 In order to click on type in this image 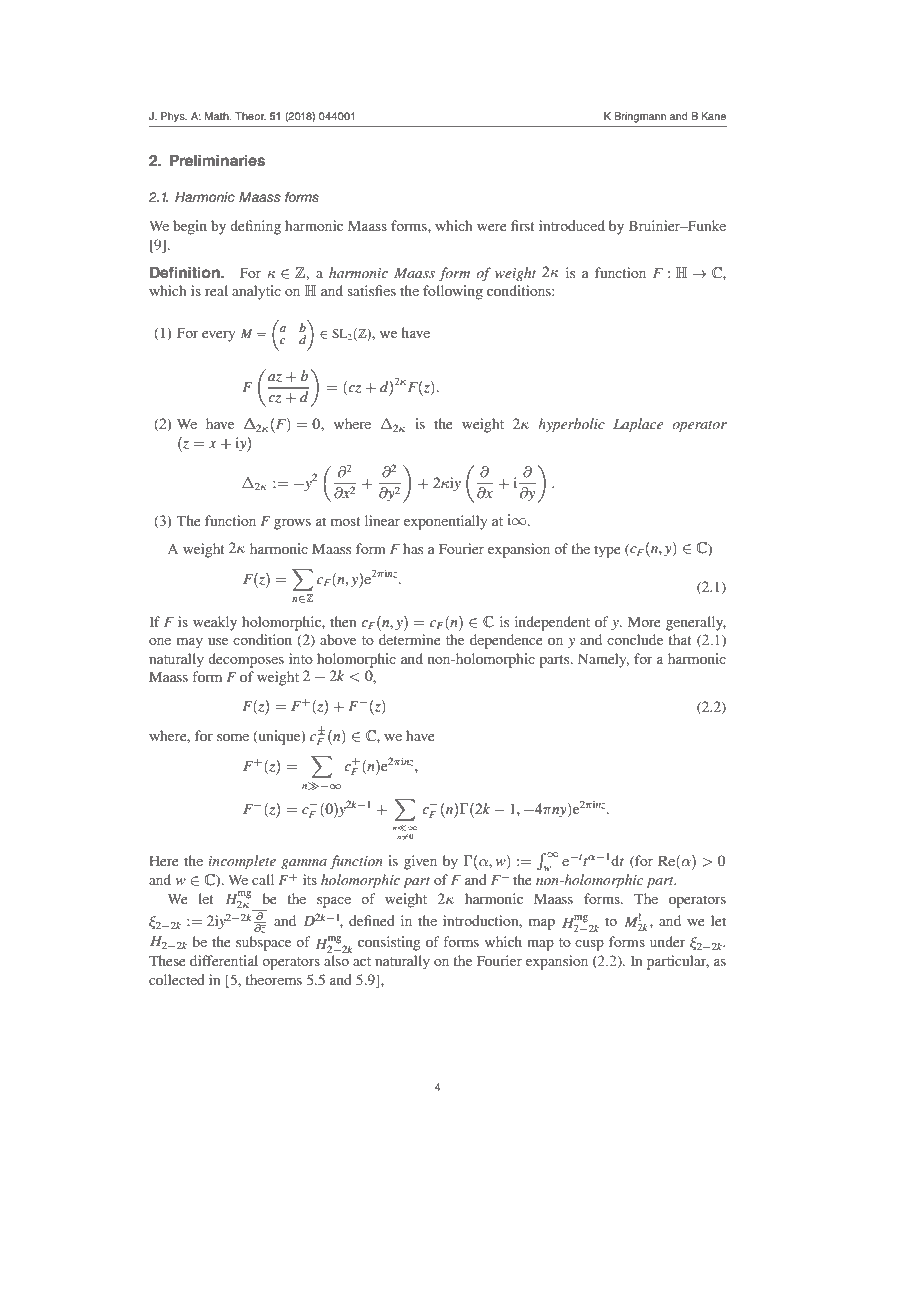, I will do `click(607, 551)`.
